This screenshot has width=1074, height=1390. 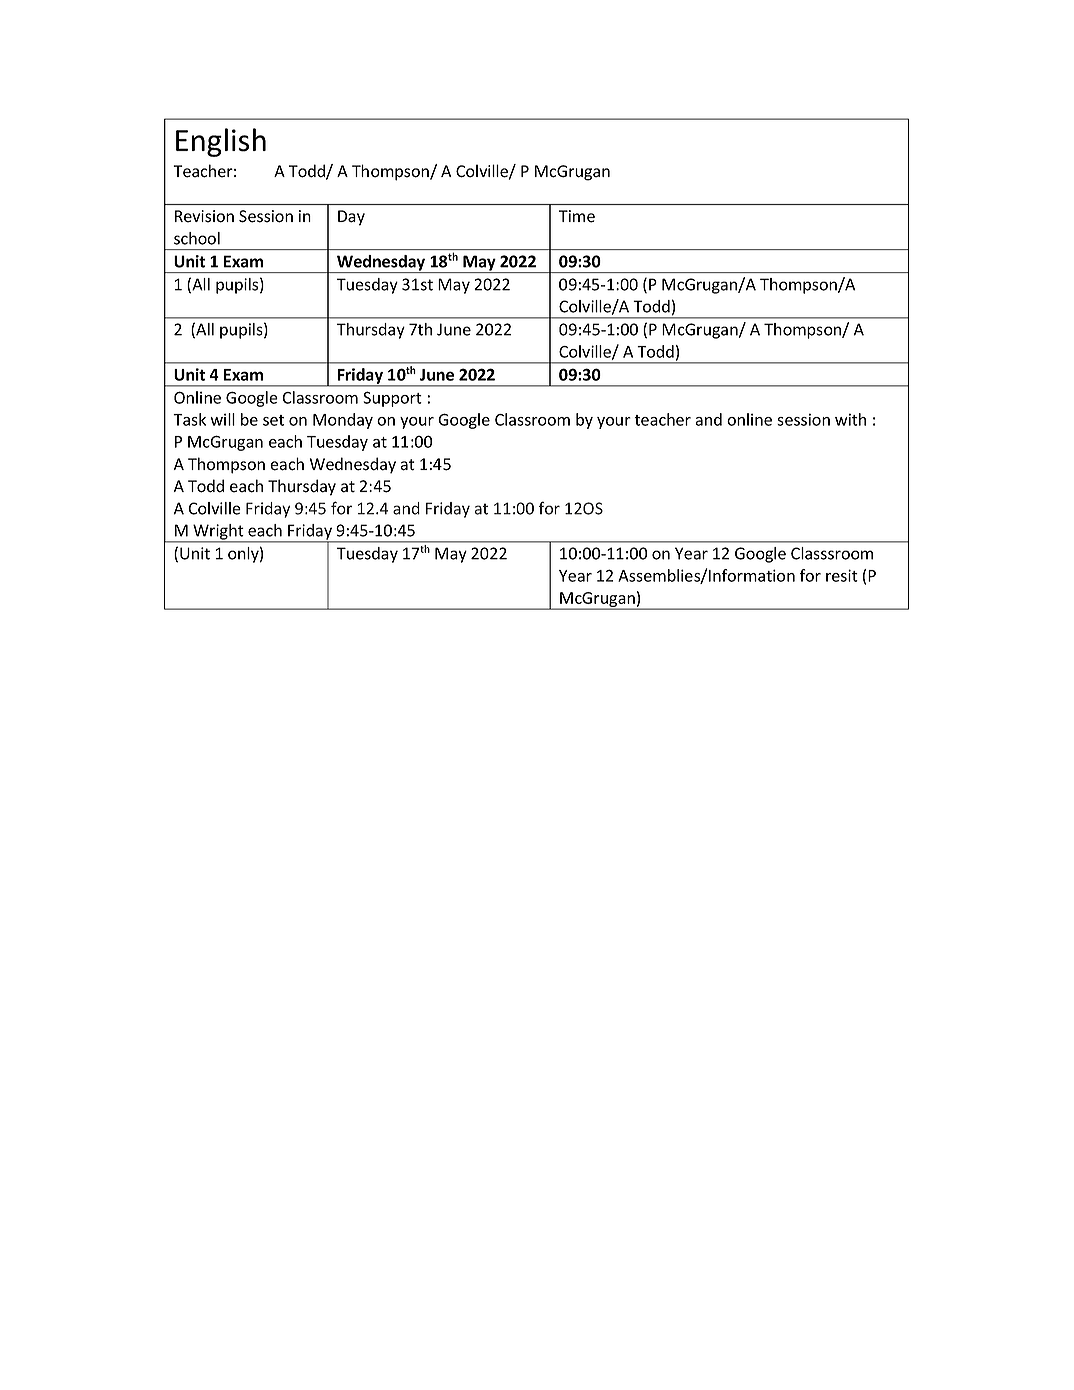 I want to click on with, so click(x=850, y=419).
